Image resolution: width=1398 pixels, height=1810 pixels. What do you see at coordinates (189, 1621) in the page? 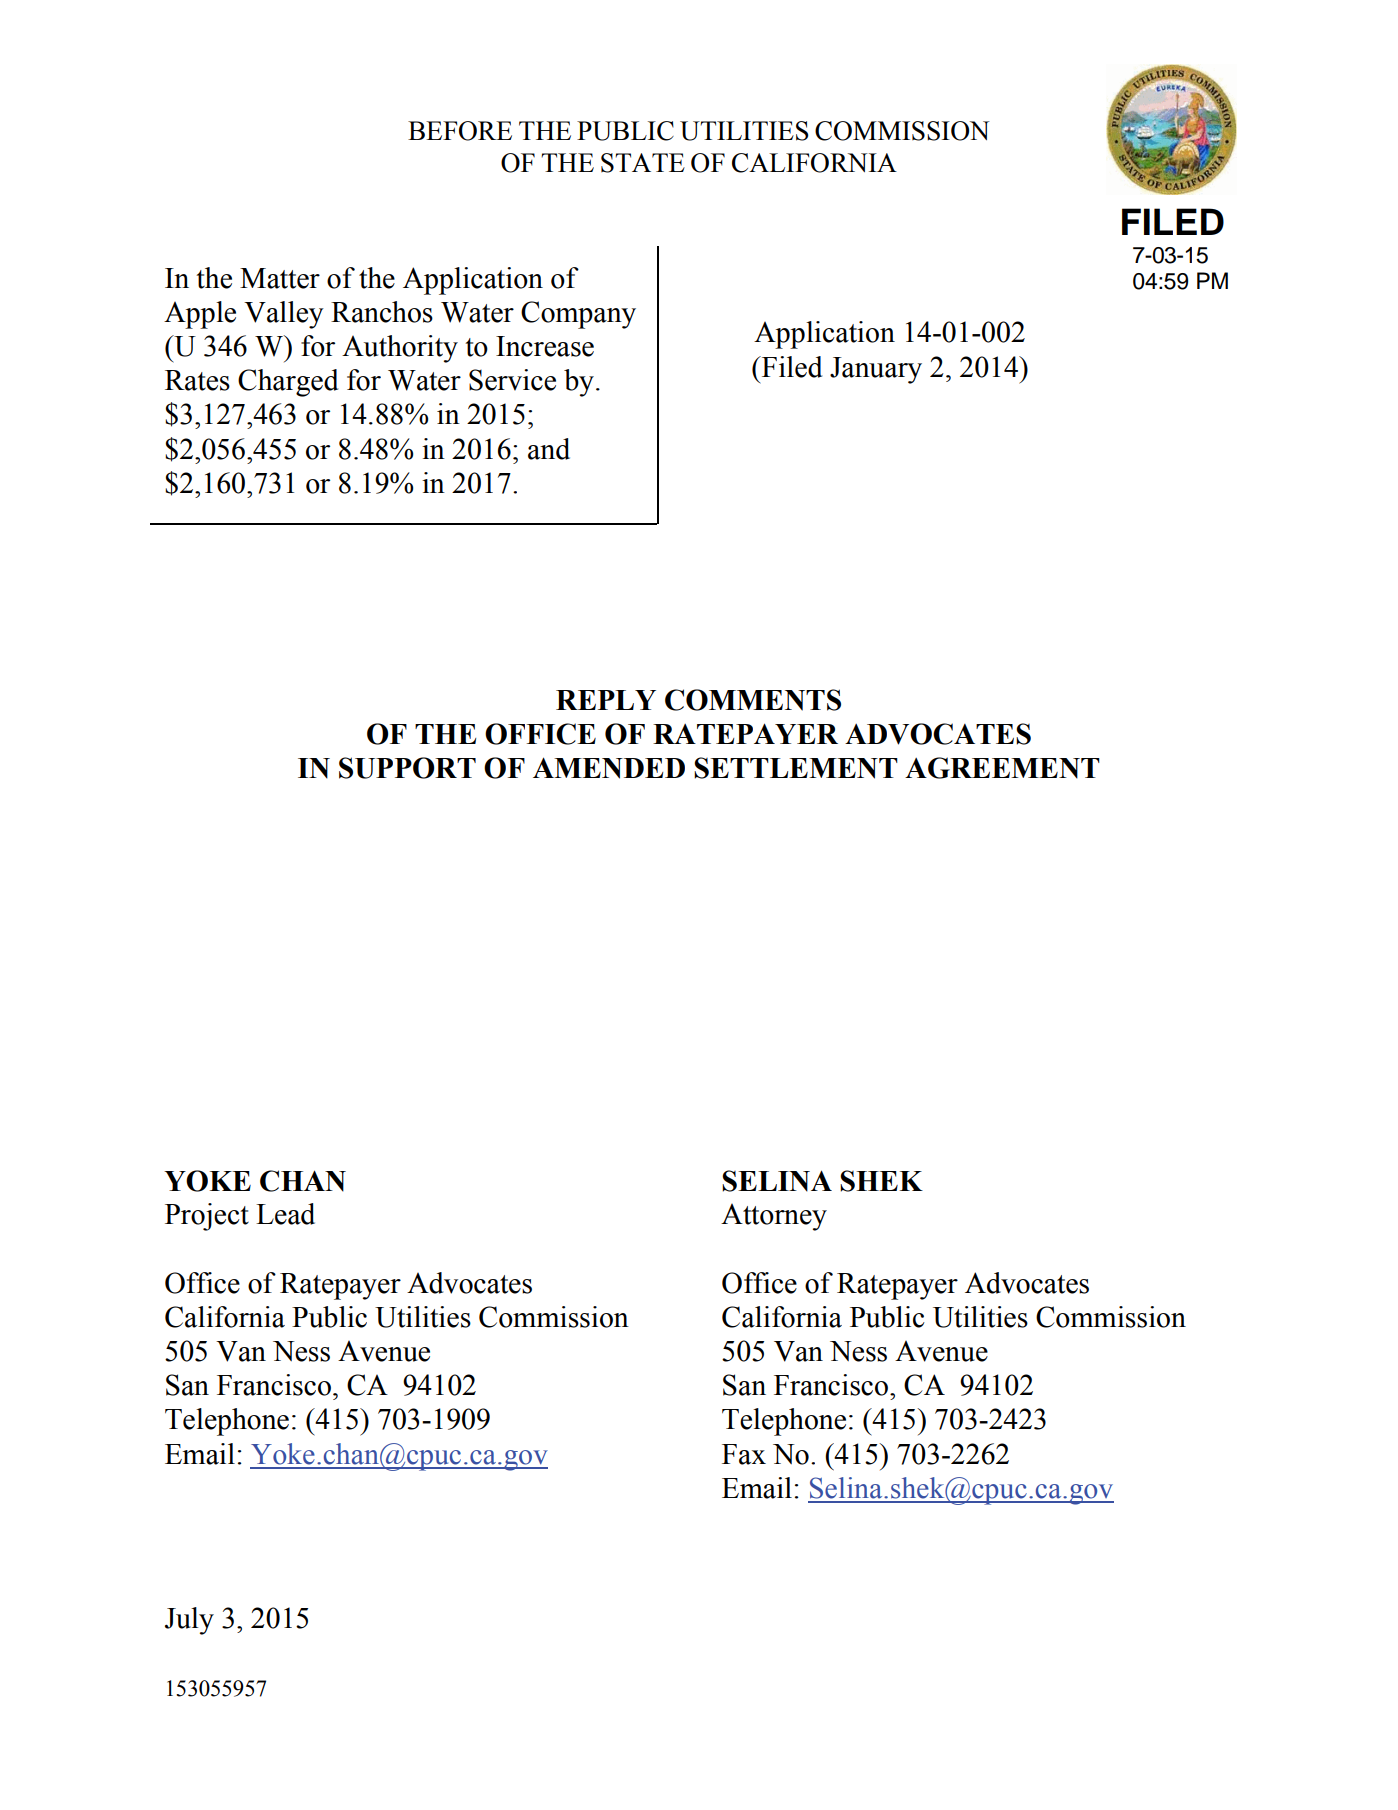
I see `July` at bounding box center [189, 1621].
